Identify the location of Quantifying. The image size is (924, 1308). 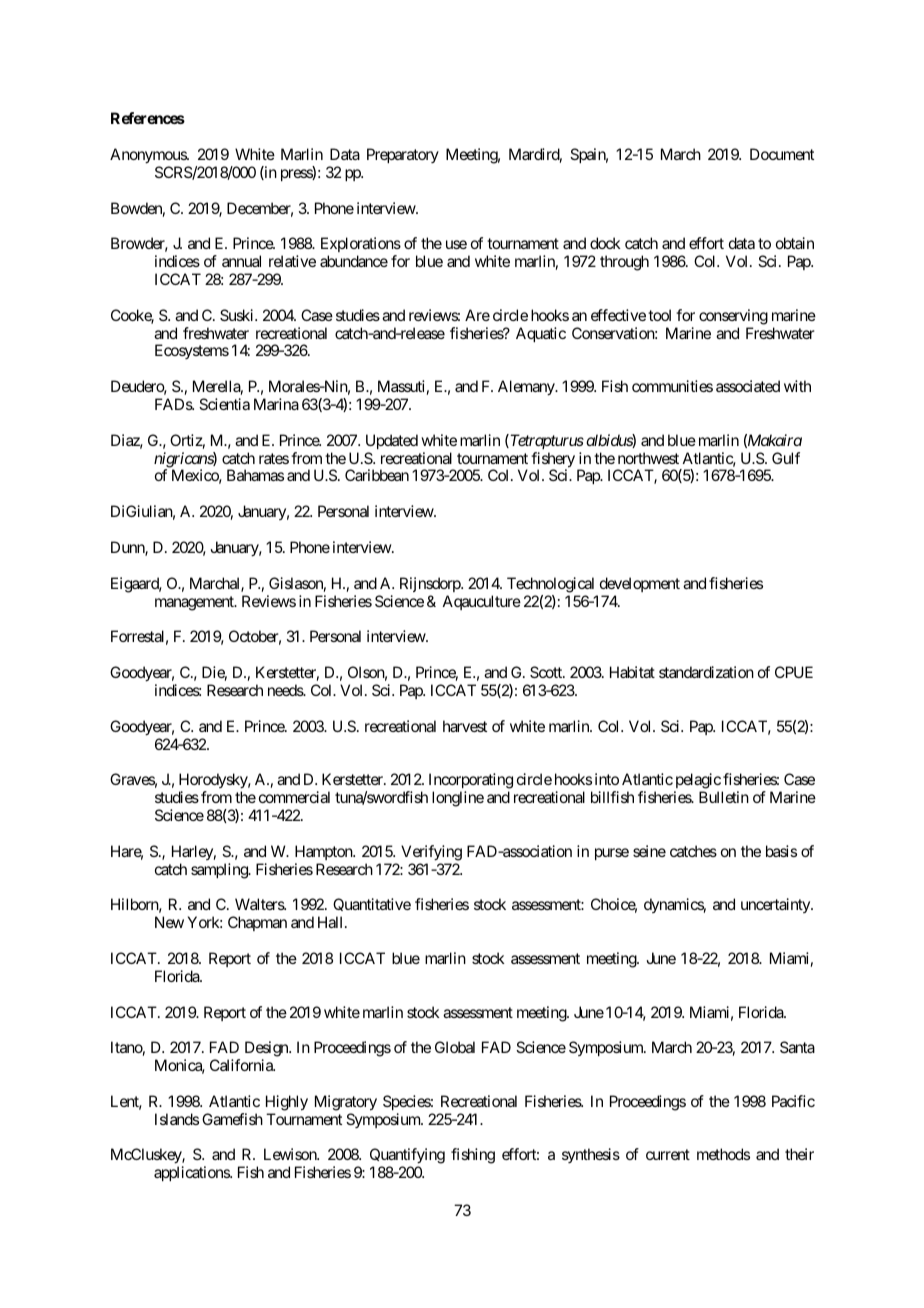
(407, 1157).
